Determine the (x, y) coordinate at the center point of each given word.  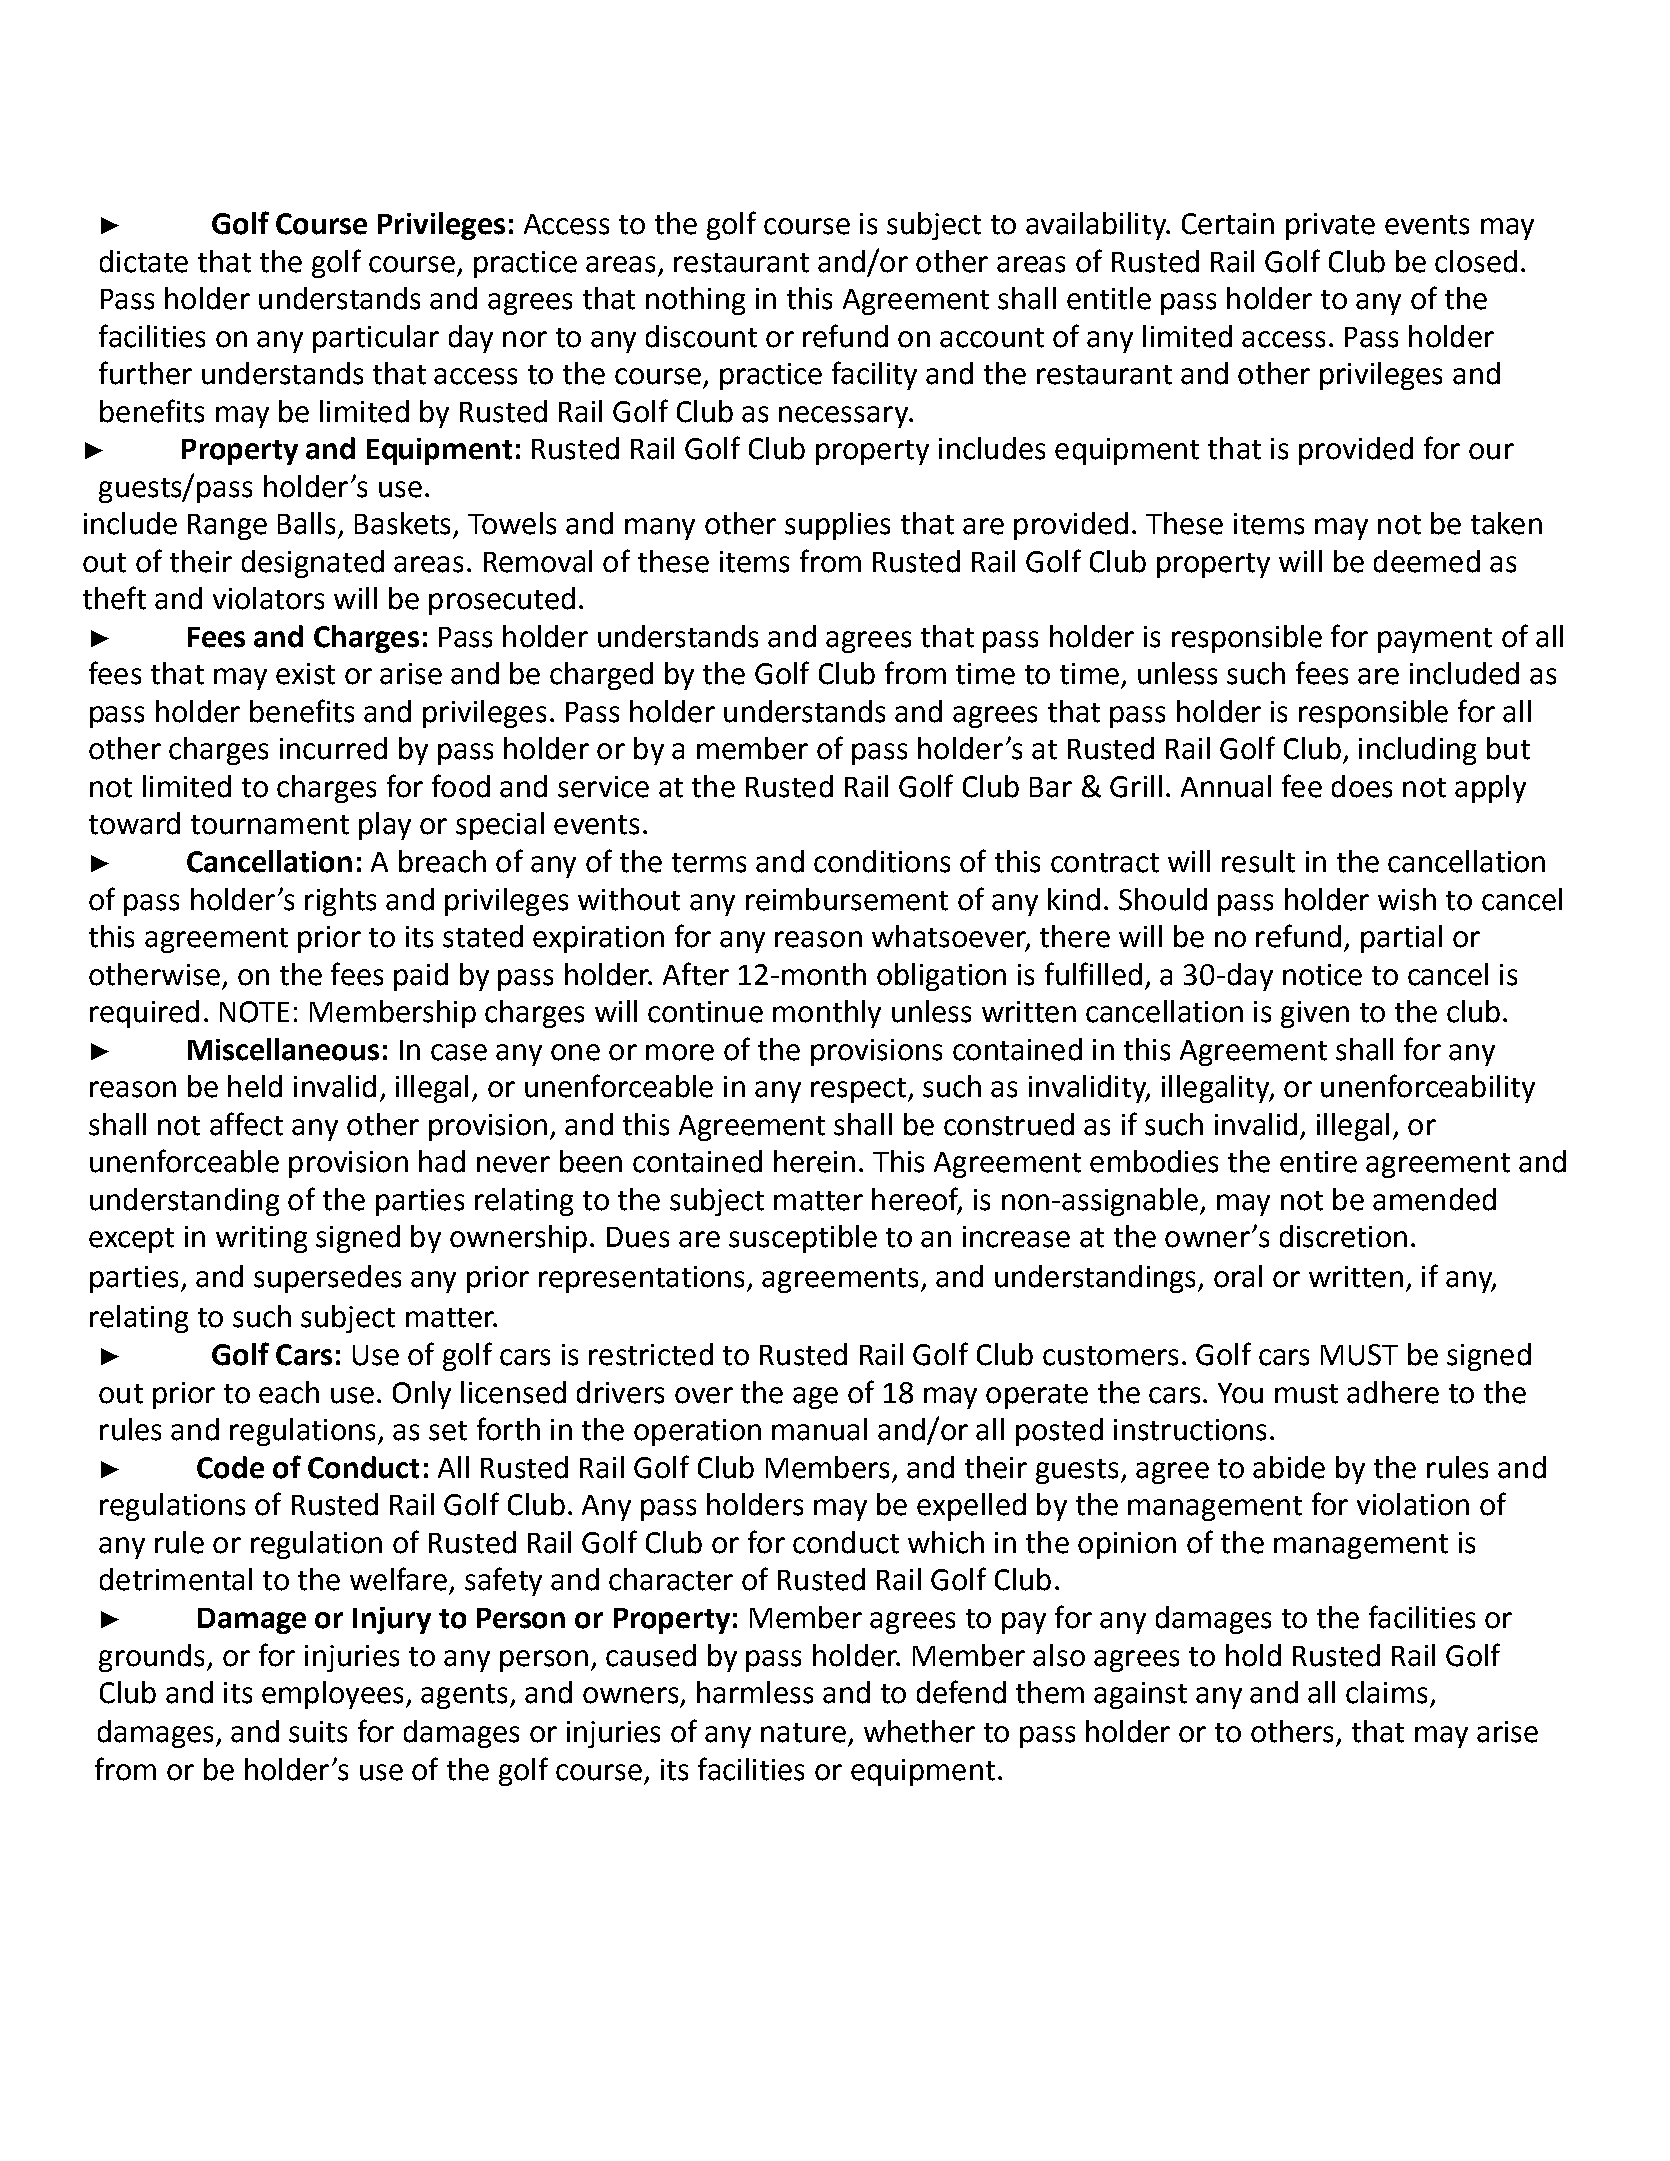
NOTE (254, 1012)
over (704, 1395)
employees (332, 1695)
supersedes (327, 1279)
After (696, 974)
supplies (837, 526)
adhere (1393, 1392)
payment (1435, 640)
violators (268, 598)
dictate (144, 261)
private (1330, 226)
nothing (695, 301)
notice (1322, 975)
